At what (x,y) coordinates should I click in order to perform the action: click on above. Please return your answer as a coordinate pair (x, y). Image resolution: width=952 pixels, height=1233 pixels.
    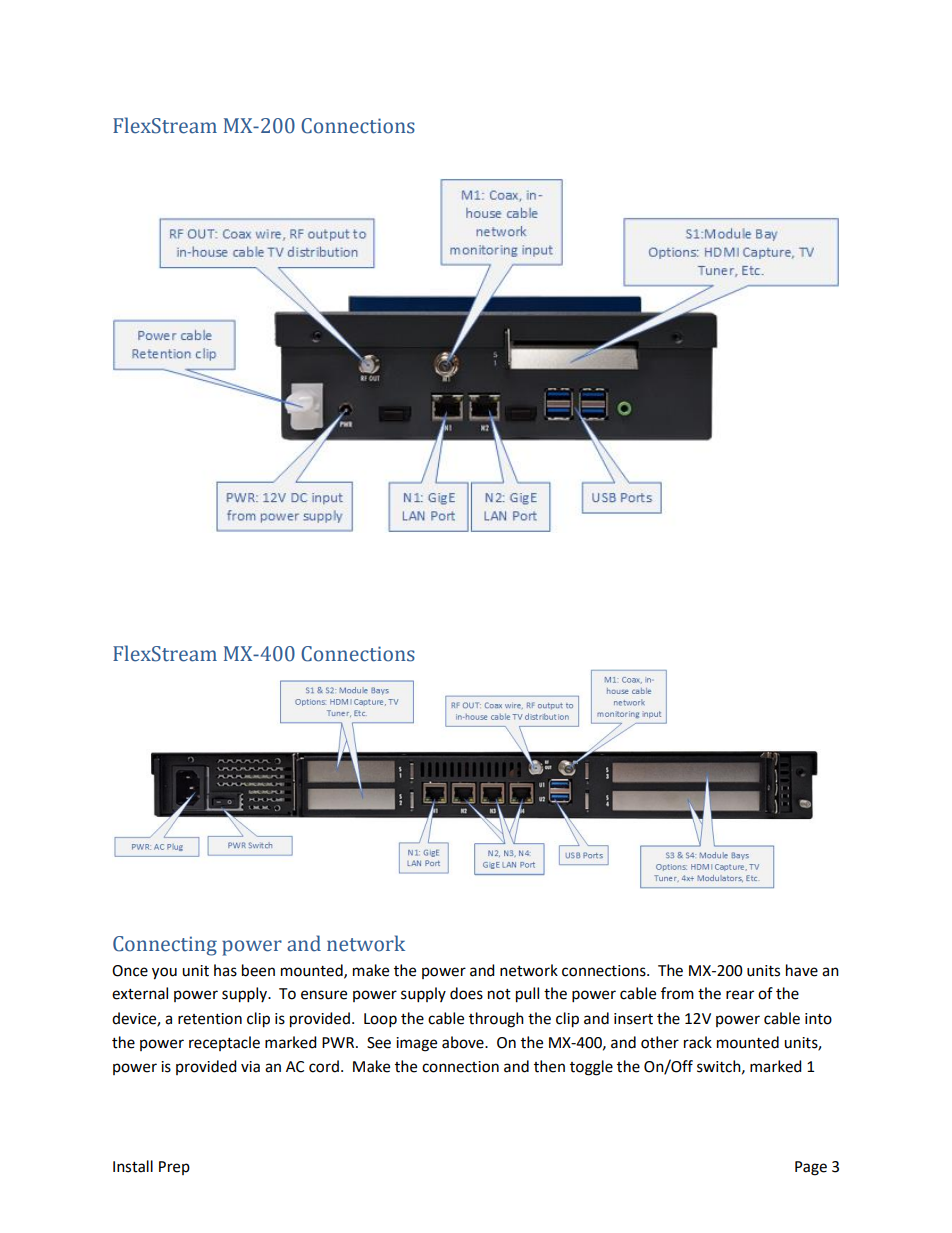
    Looking at the image, I should click on (464, 1042).
